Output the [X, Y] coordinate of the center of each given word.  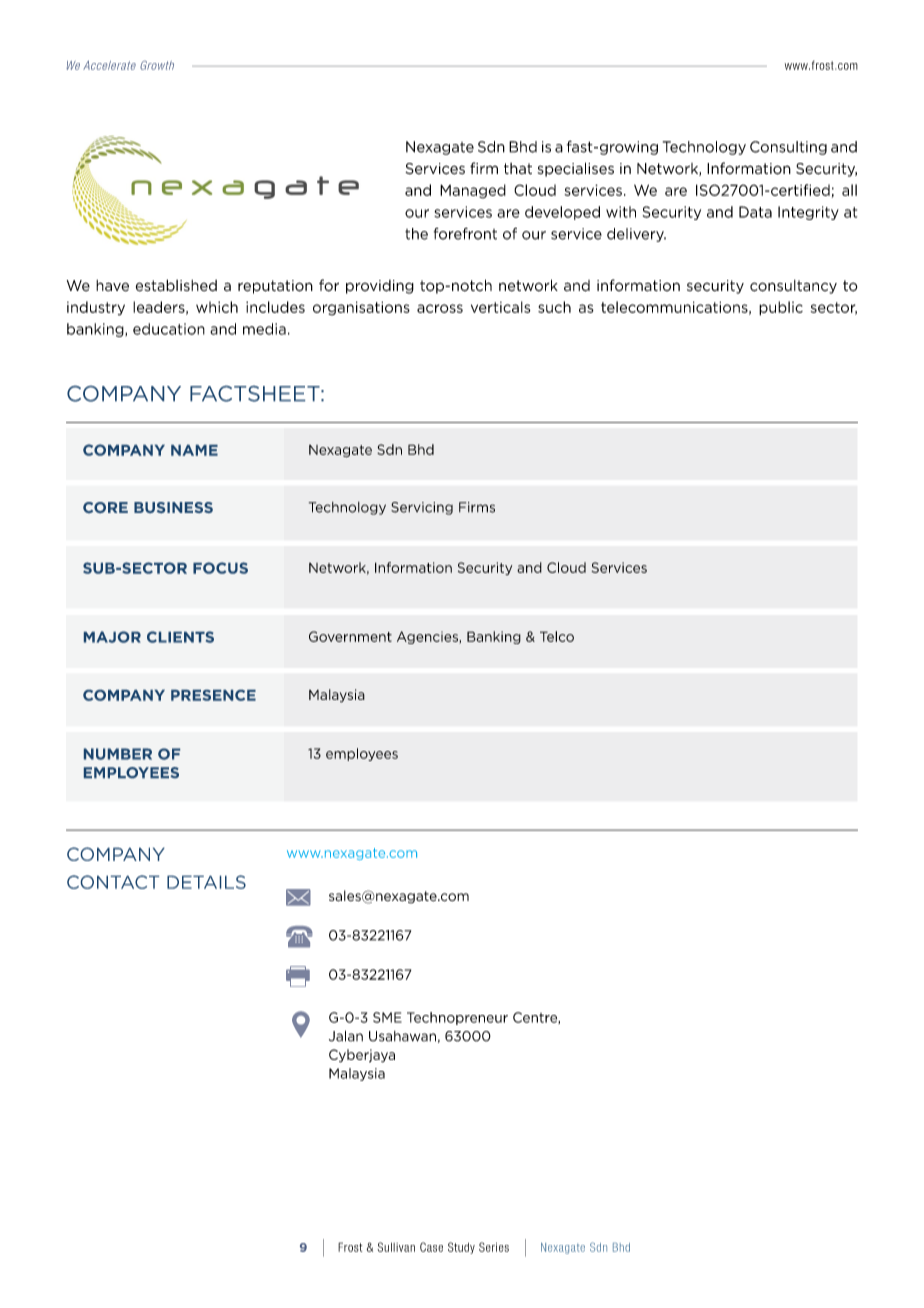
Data [755, 212]
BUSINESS [173, 507]
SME [387, 1017]
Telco [557, 636]
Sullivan [396, 1247]
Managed [473, 191]
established [176, 285]
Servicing [422, 508]
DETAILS [206, 882]
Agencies [428, 637]
